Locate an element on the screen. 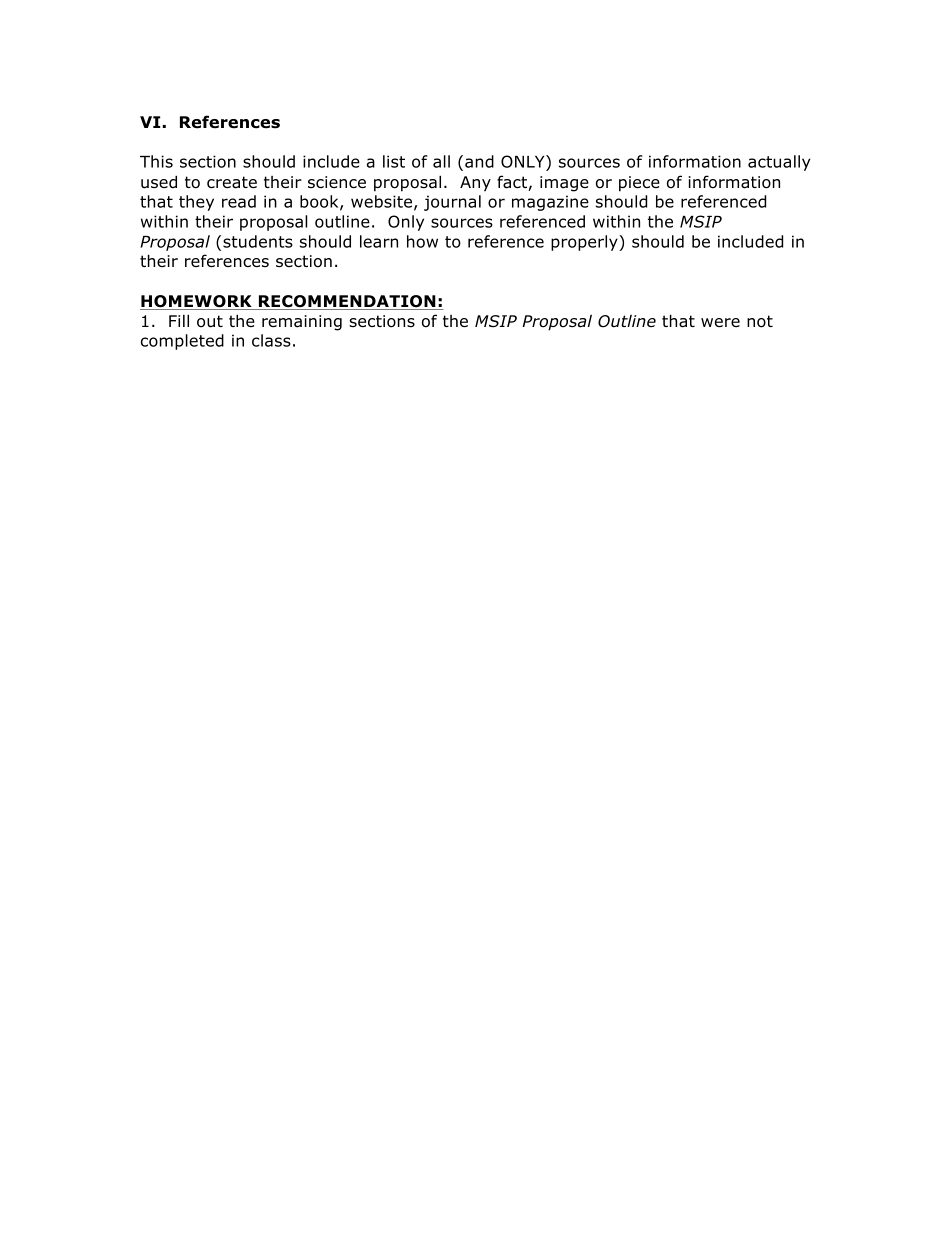 The image size is (952, 1233). class is located at coordinates (271, 340).
